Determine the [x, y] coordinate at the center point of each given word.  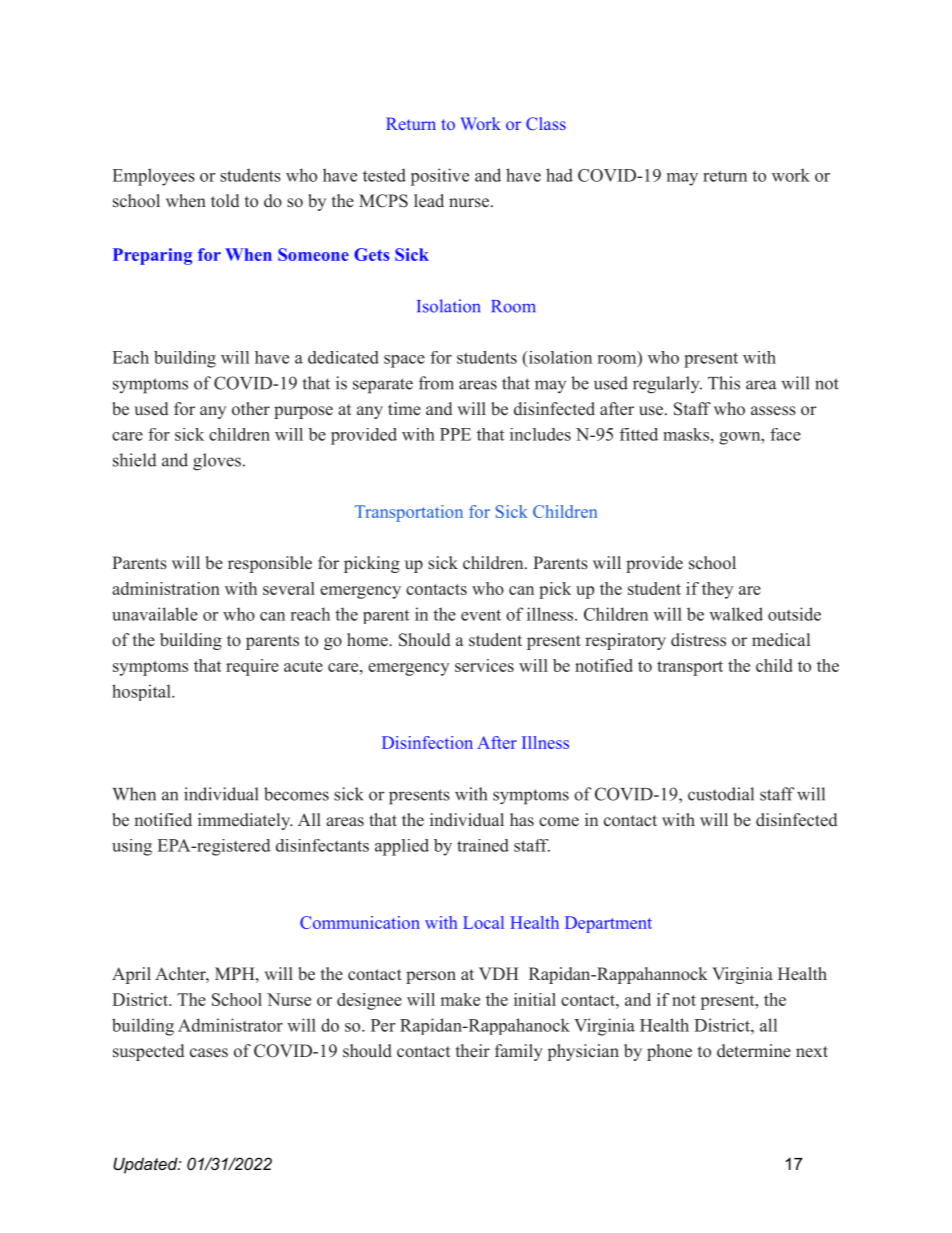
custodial [721, 794]
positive [440, 177]
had [559, 175]
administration [166, 588]
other [251, 409]
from [436, 383]
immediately [245, 821]
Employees [154, 177]
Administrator [230, 1025]
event [481, 615]
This [724, 383]
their [473, 1050]
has [522, 820]
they [717, 590]
